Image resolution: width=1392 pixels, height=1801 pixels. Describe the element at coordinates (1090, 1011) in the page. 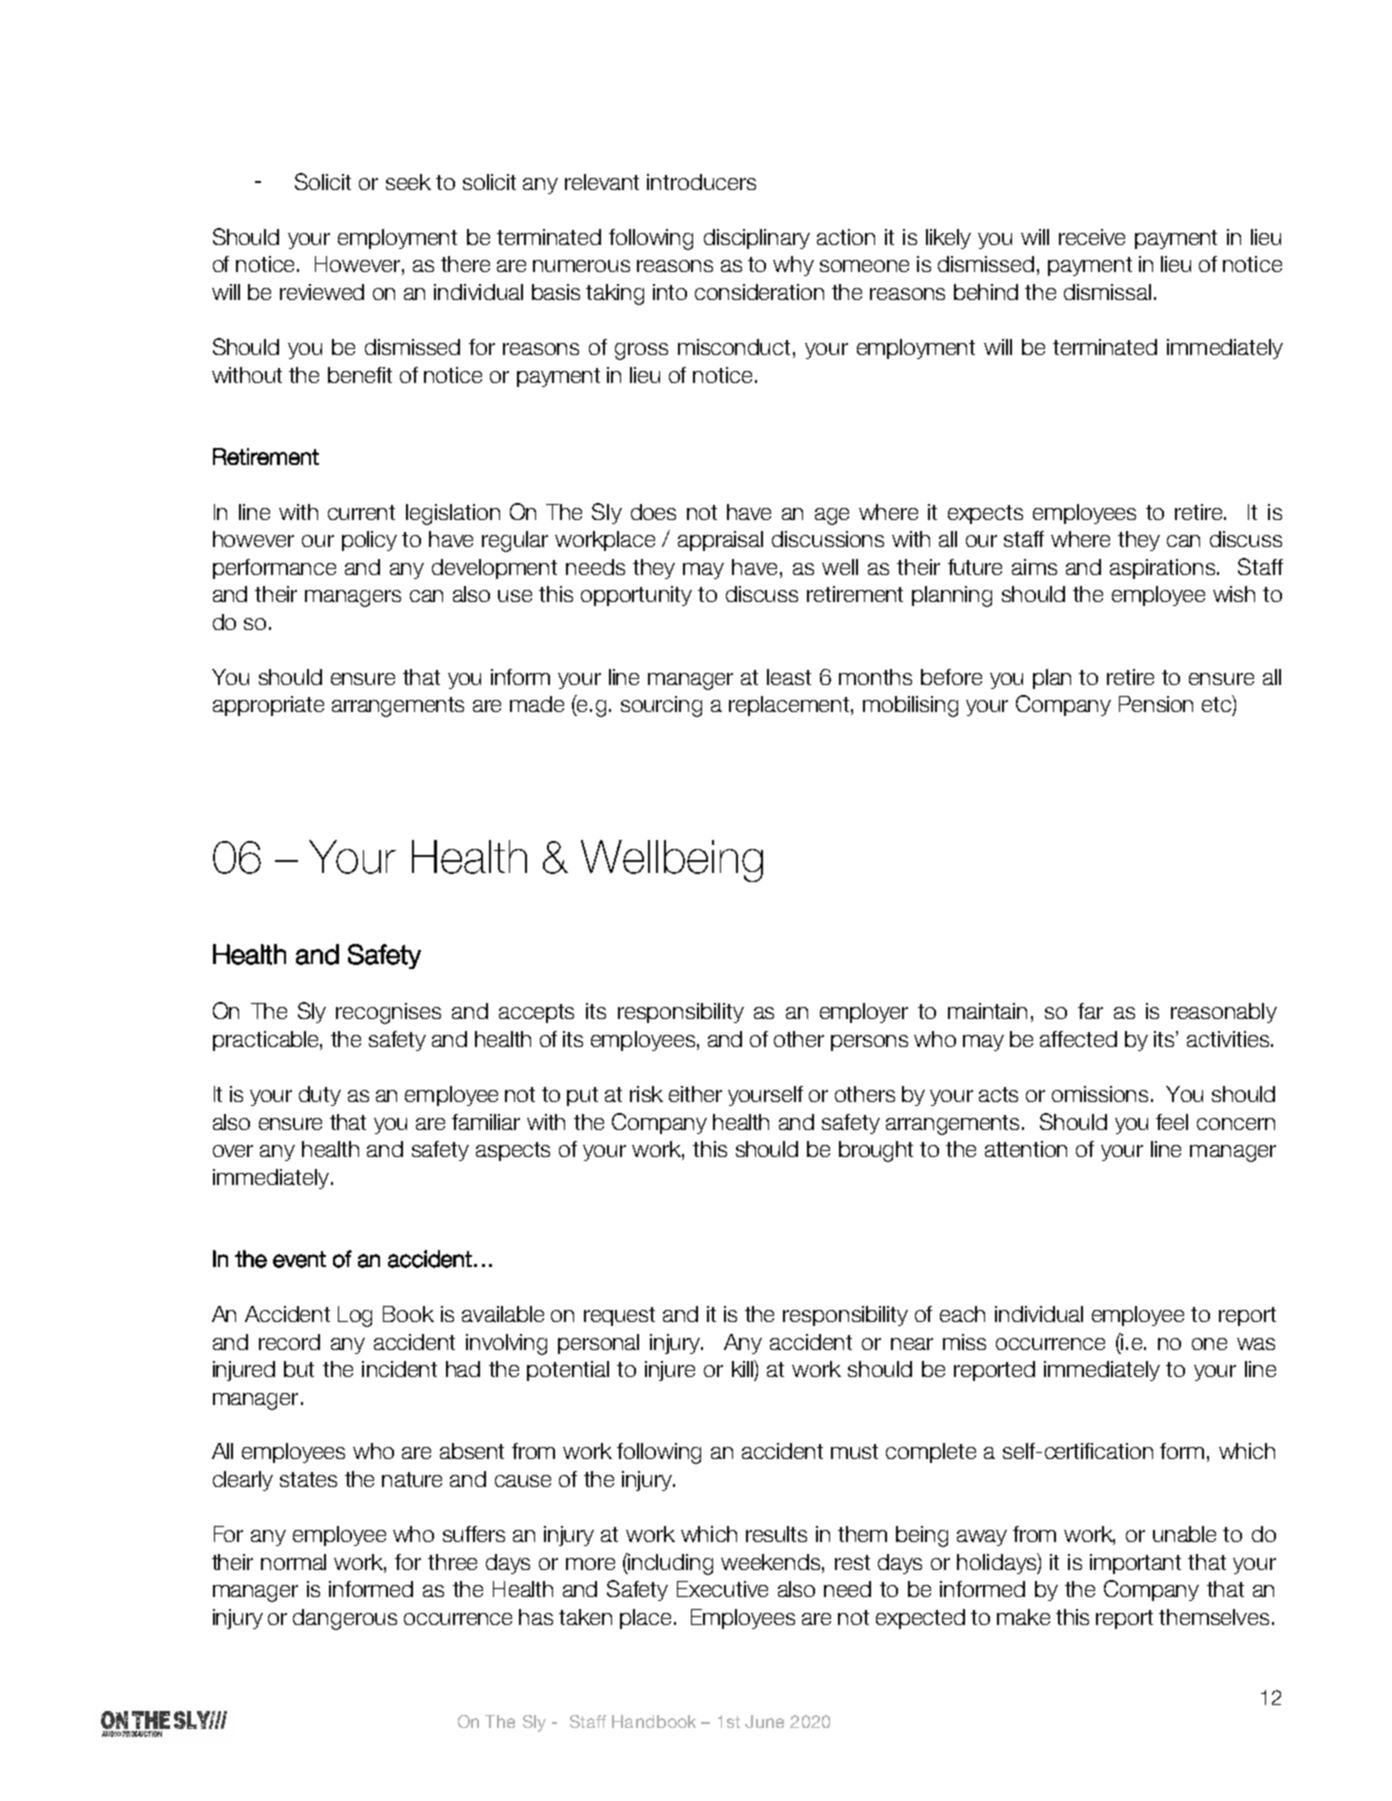

I see `far` at that location.
